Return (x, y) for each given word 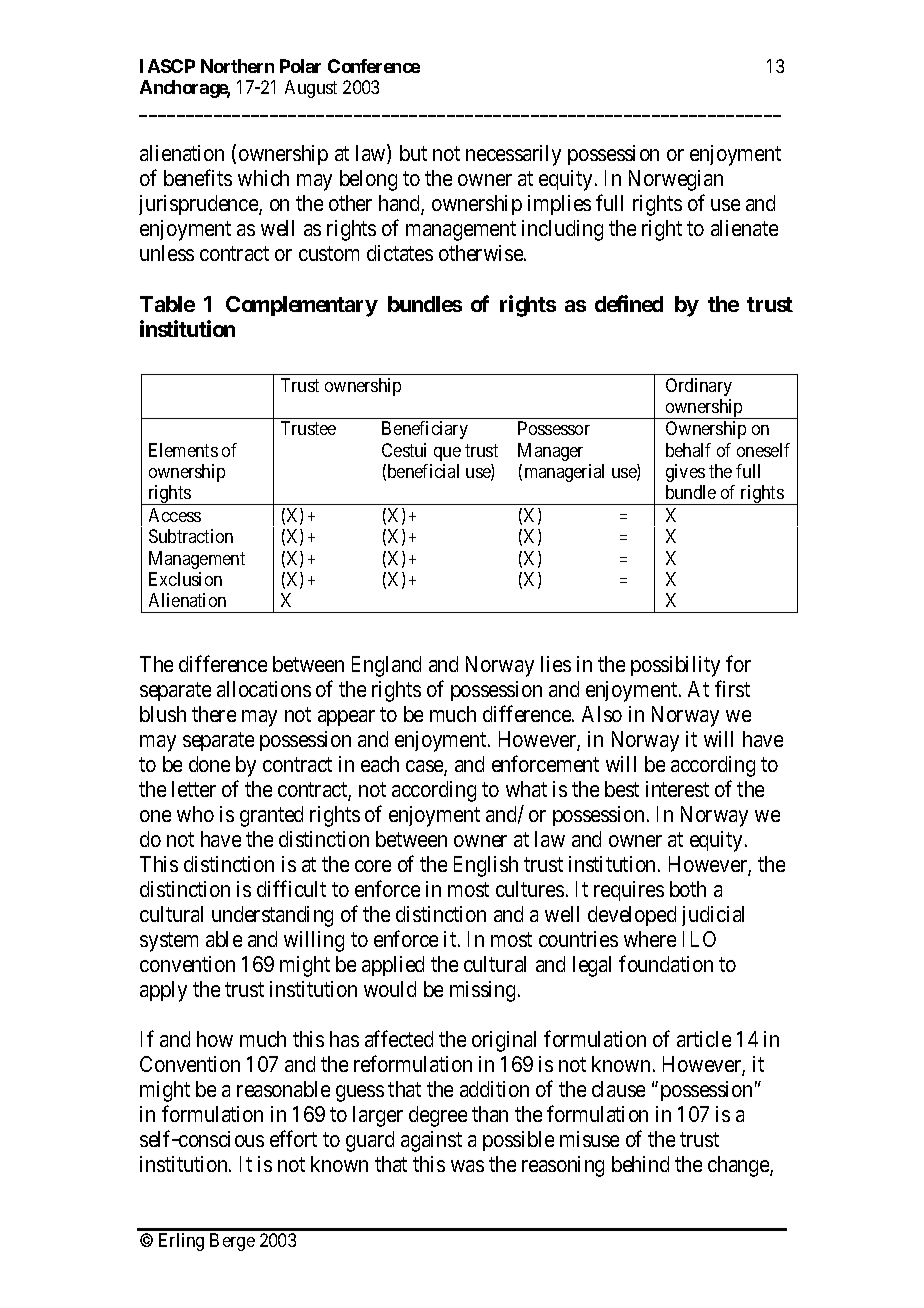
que (447, 454)
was (467, 1166)
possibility (675, 666)
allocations (264, 689)
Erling (181, 1242)
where (650, 939)
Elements (183, 450)
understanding (272, 916)
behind (640, 1164)
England (386, 666)
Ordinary (699, 387)
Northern (237, 66)
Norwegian (676, 180)
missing (482, 991)
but (413, 153)
